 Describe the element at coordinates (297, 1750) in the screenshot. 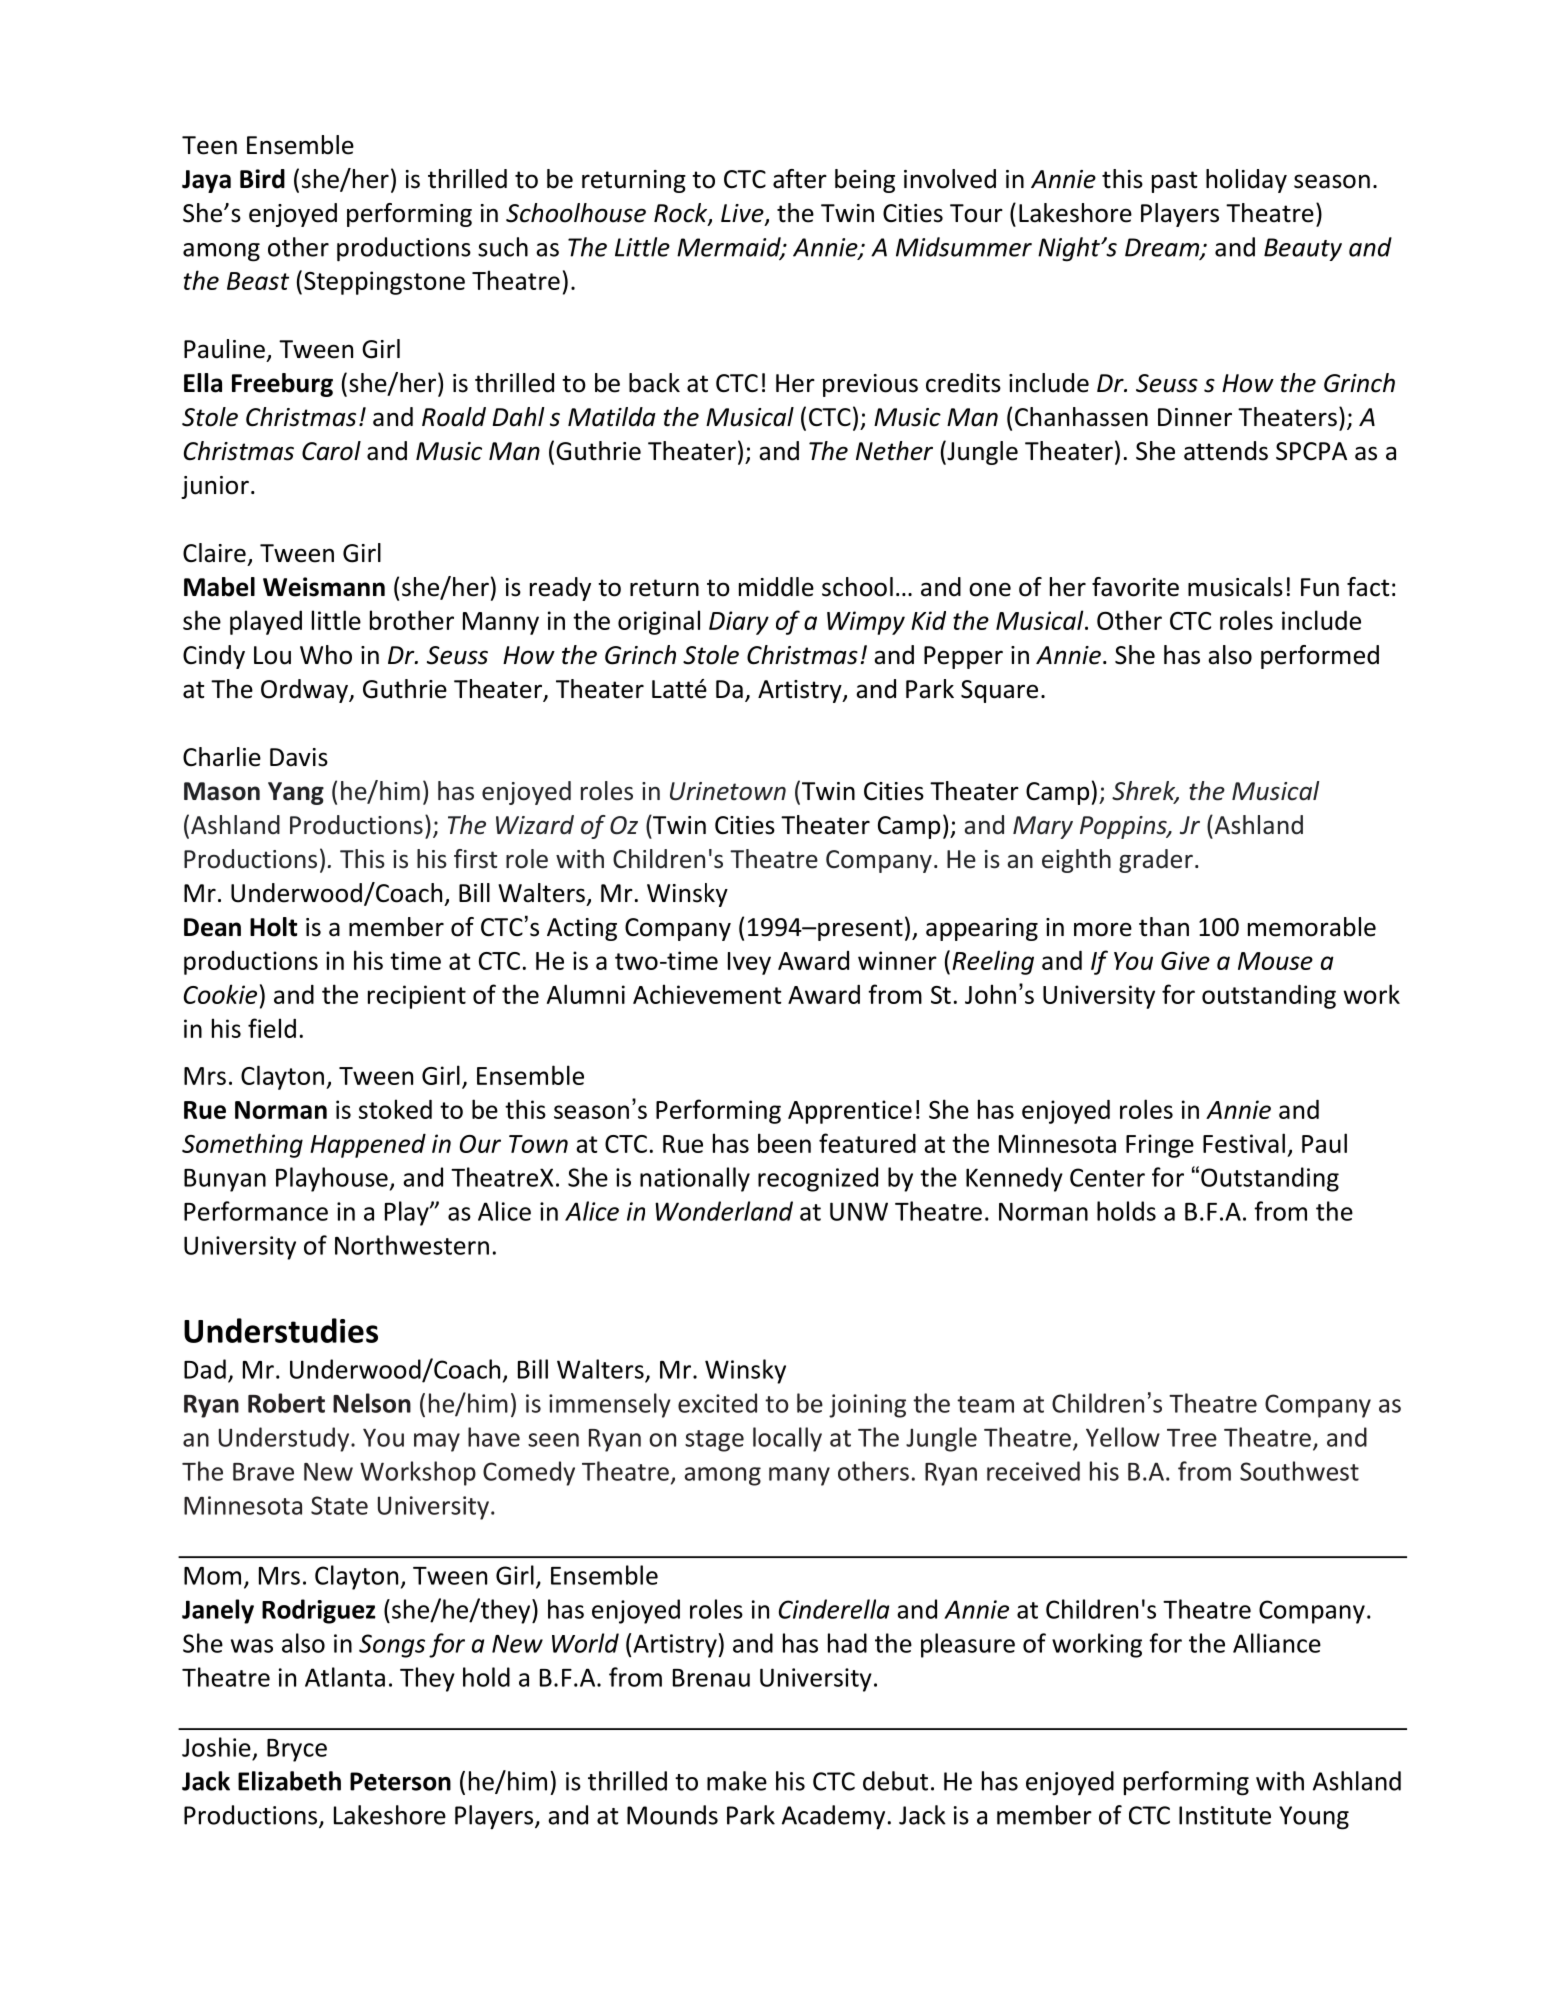

I see `Bryce` at that location.
